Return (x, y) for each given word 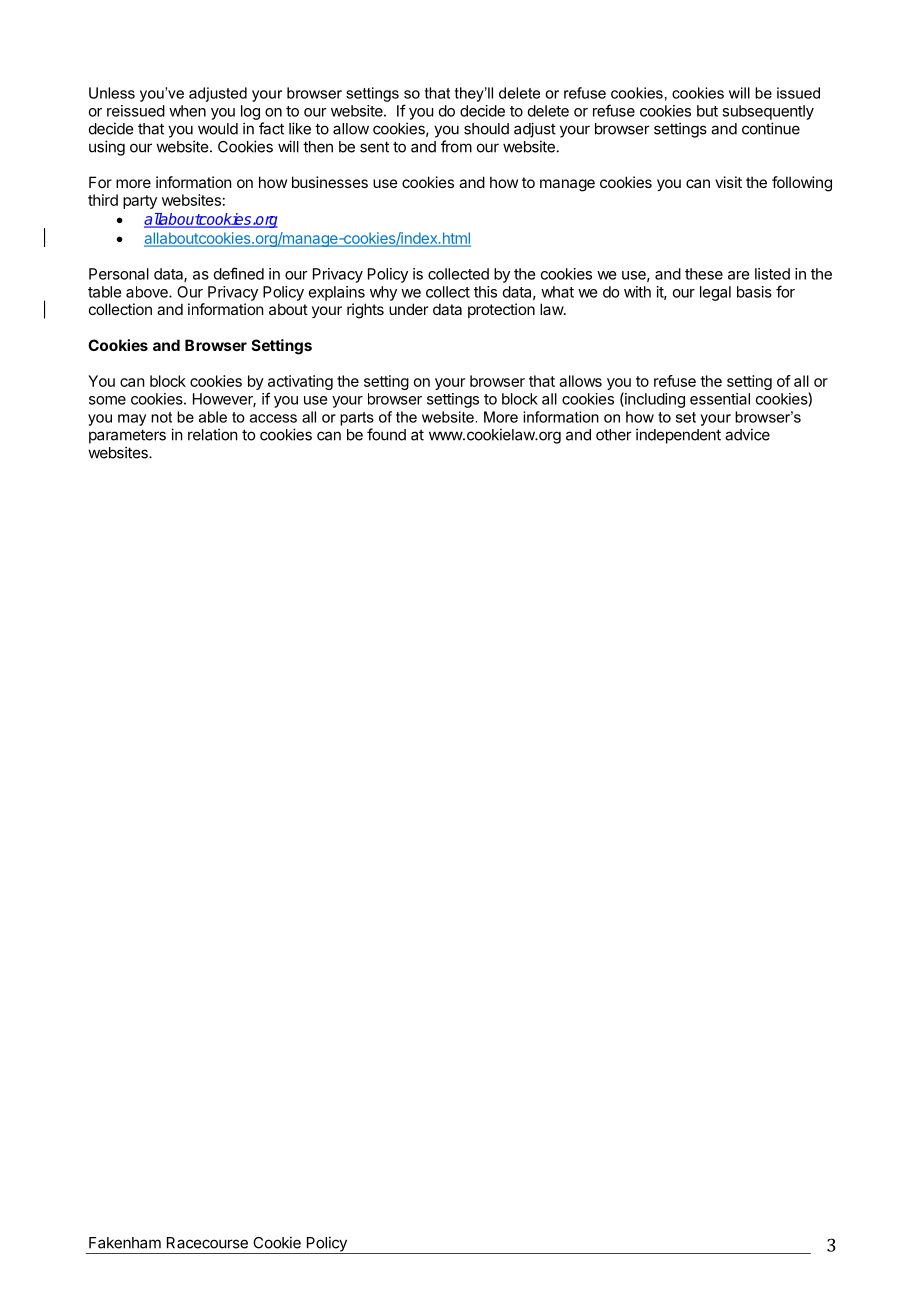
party (140, 202)
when (187, 111)
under (408, 309)
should (486, 129)
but (707, 111)
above (148, 292)
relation (213, 434)
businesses (330, 182)
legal (715, 293)
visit (728, 182)
